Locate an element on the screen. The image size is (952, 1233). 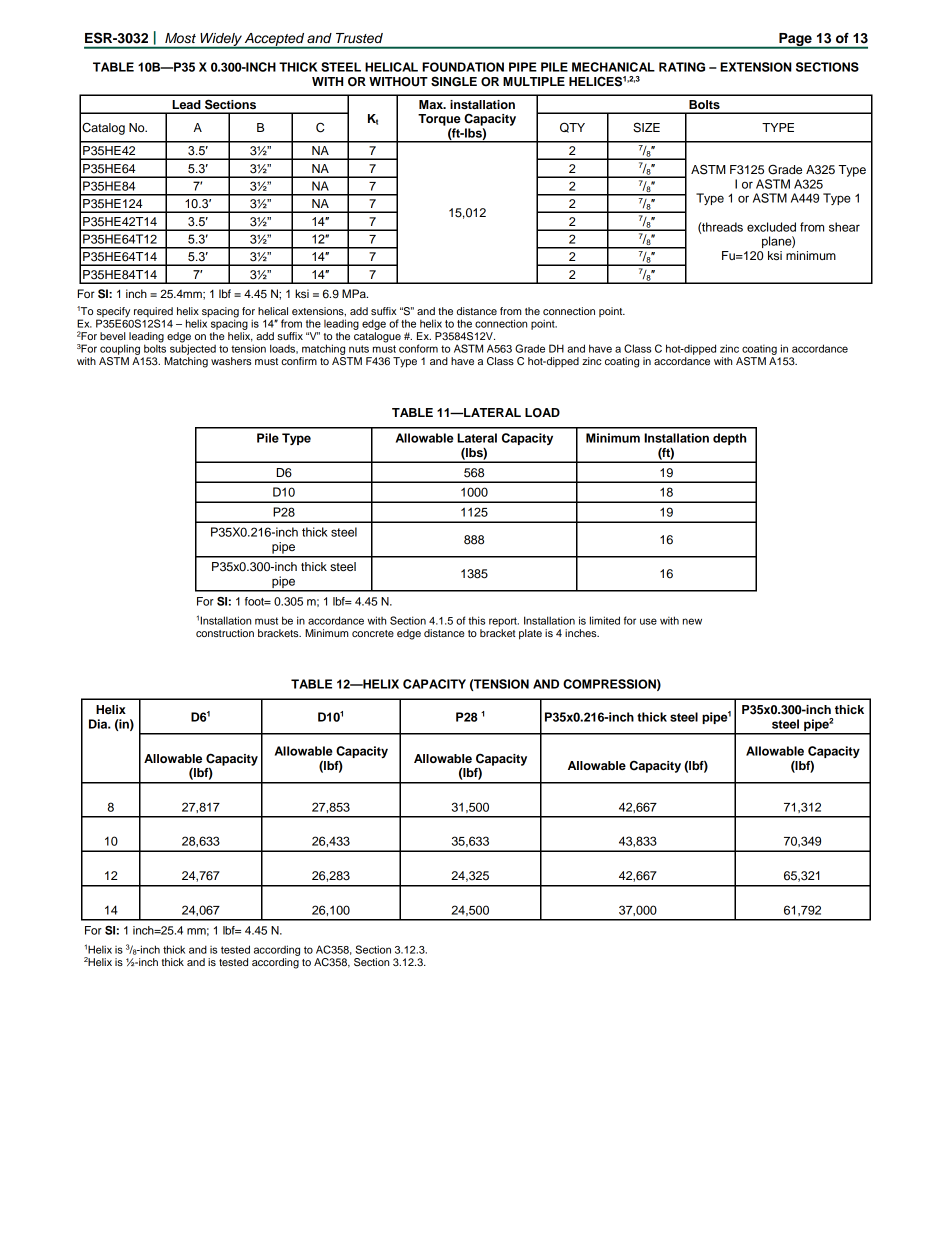
construction is located at coordinates (225, 633).
